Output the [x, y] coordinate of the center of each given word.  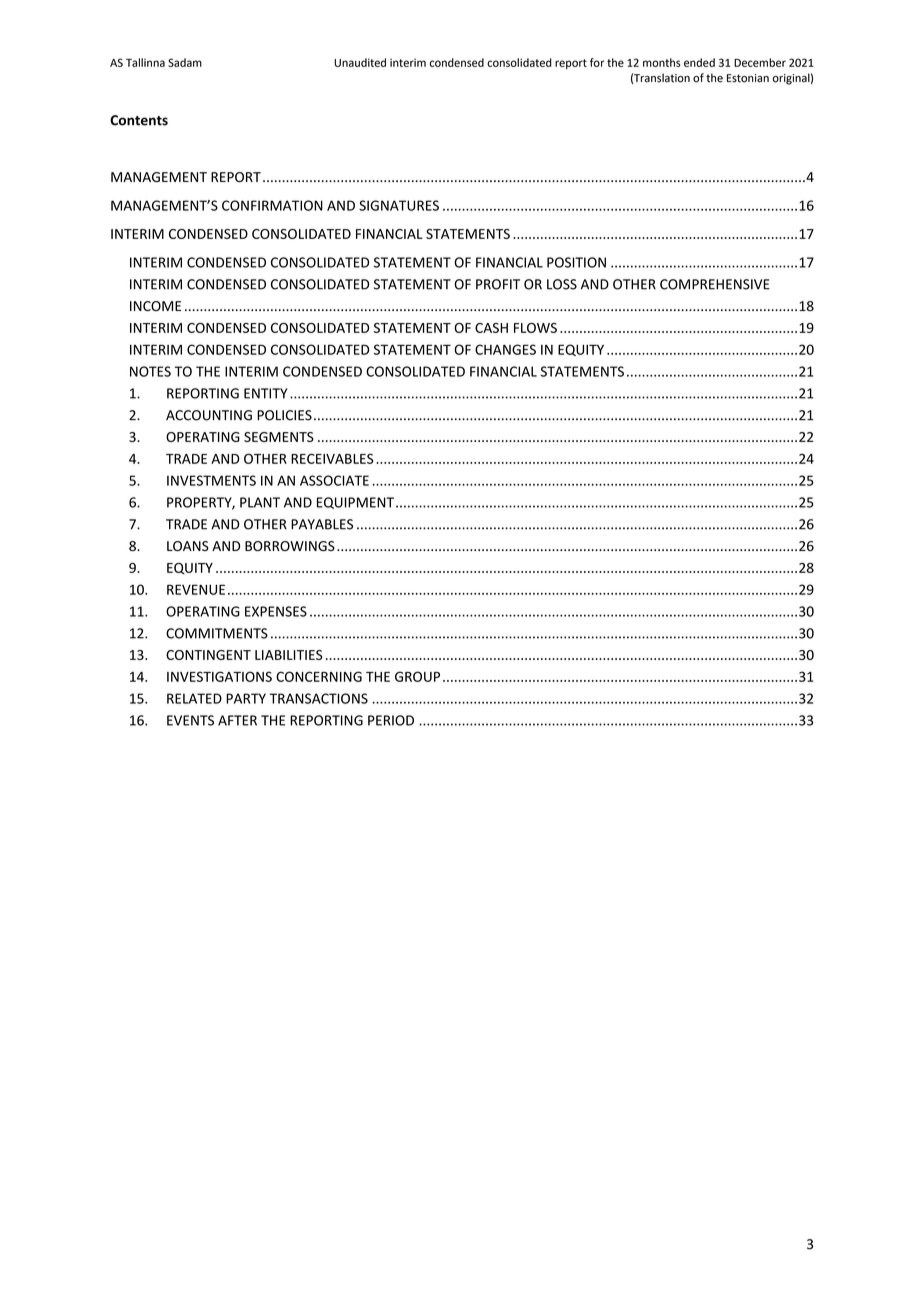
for [597, 62]
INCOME [155, 306]
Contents [139, 120]
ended [699, 62]
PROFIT [498, 284]
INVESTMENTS [211, 480]
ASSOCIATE [334, 480]
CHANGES [505, 349]
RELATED [194, 698]
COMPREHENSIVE [715, 284]
